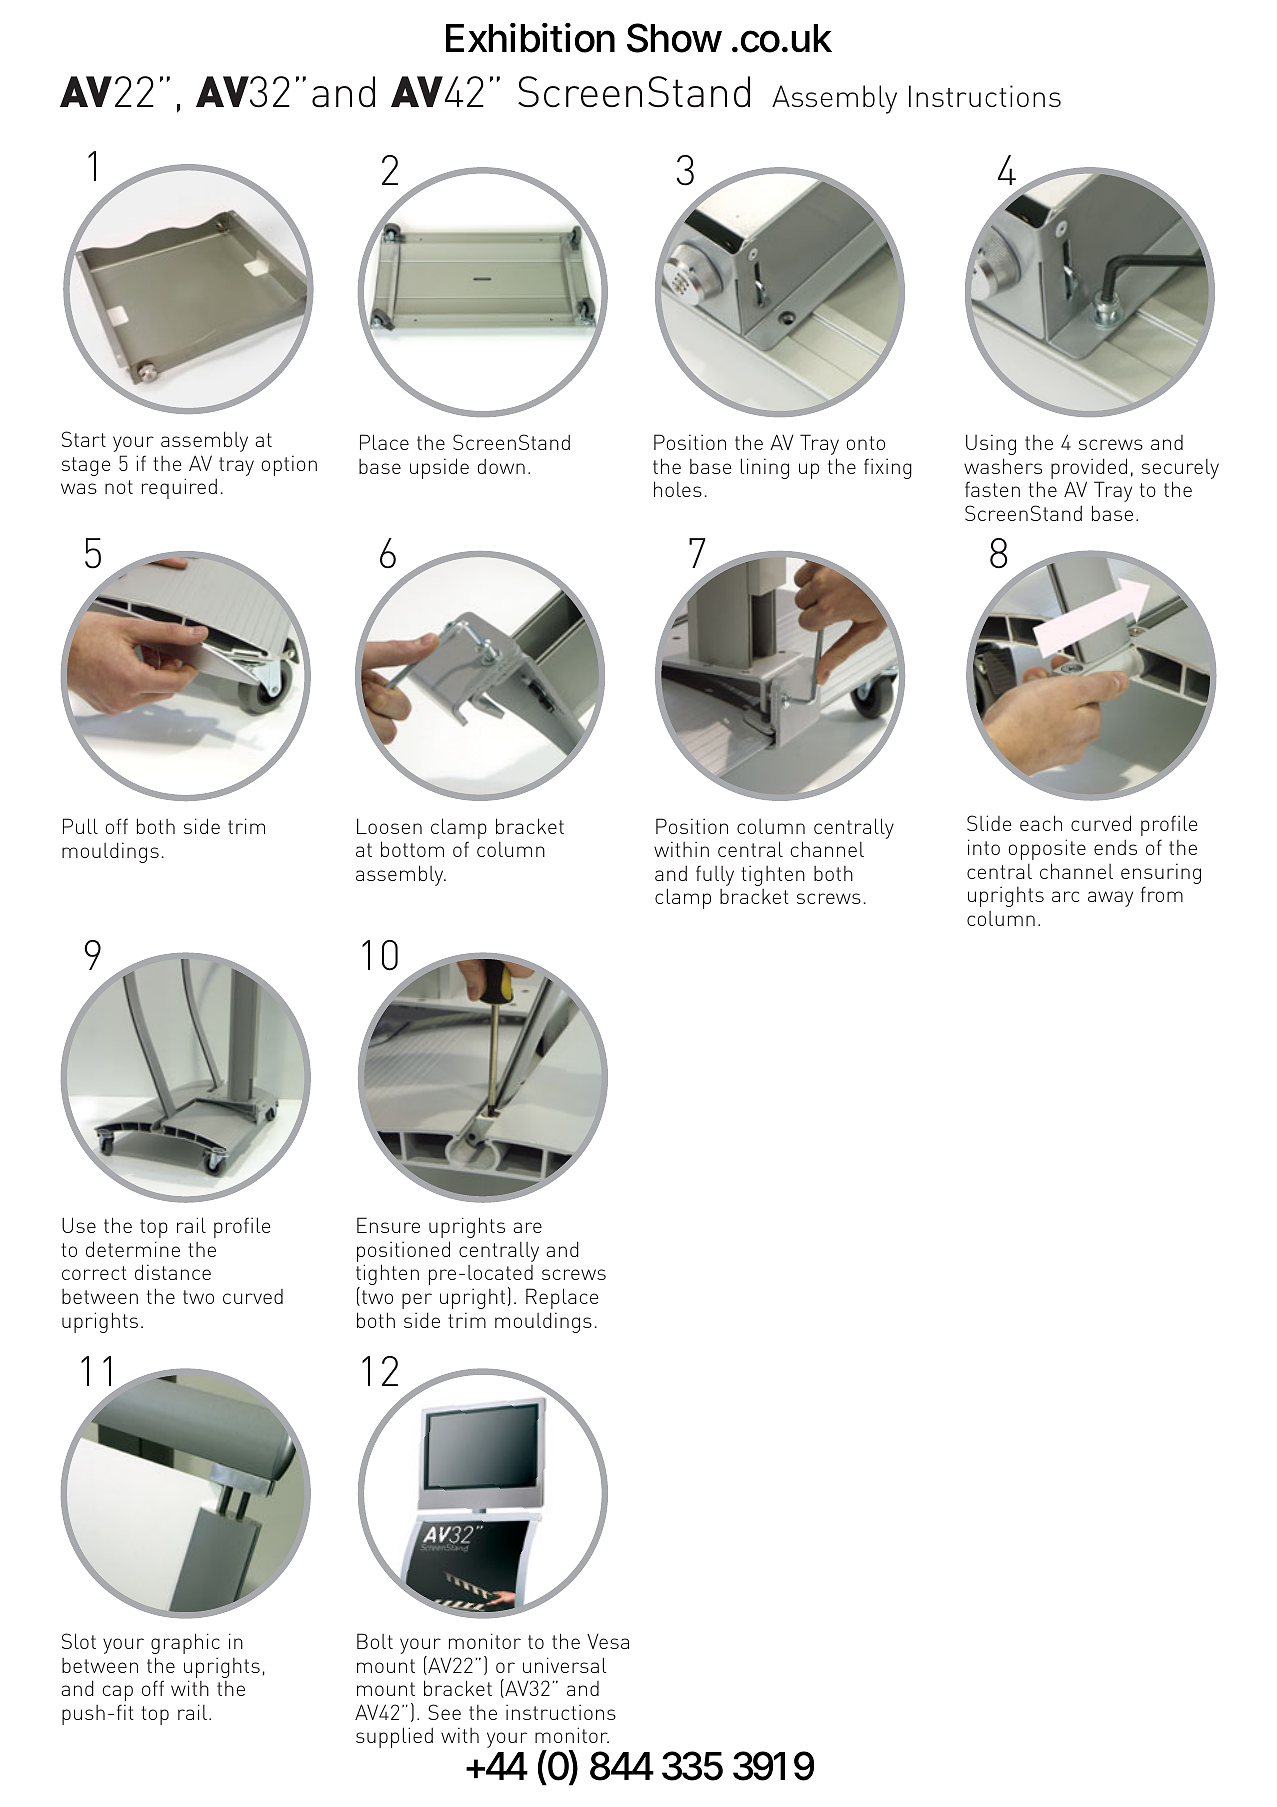 This document has height=1807, width=1277. I want to click on Using, so click(991, 444).
